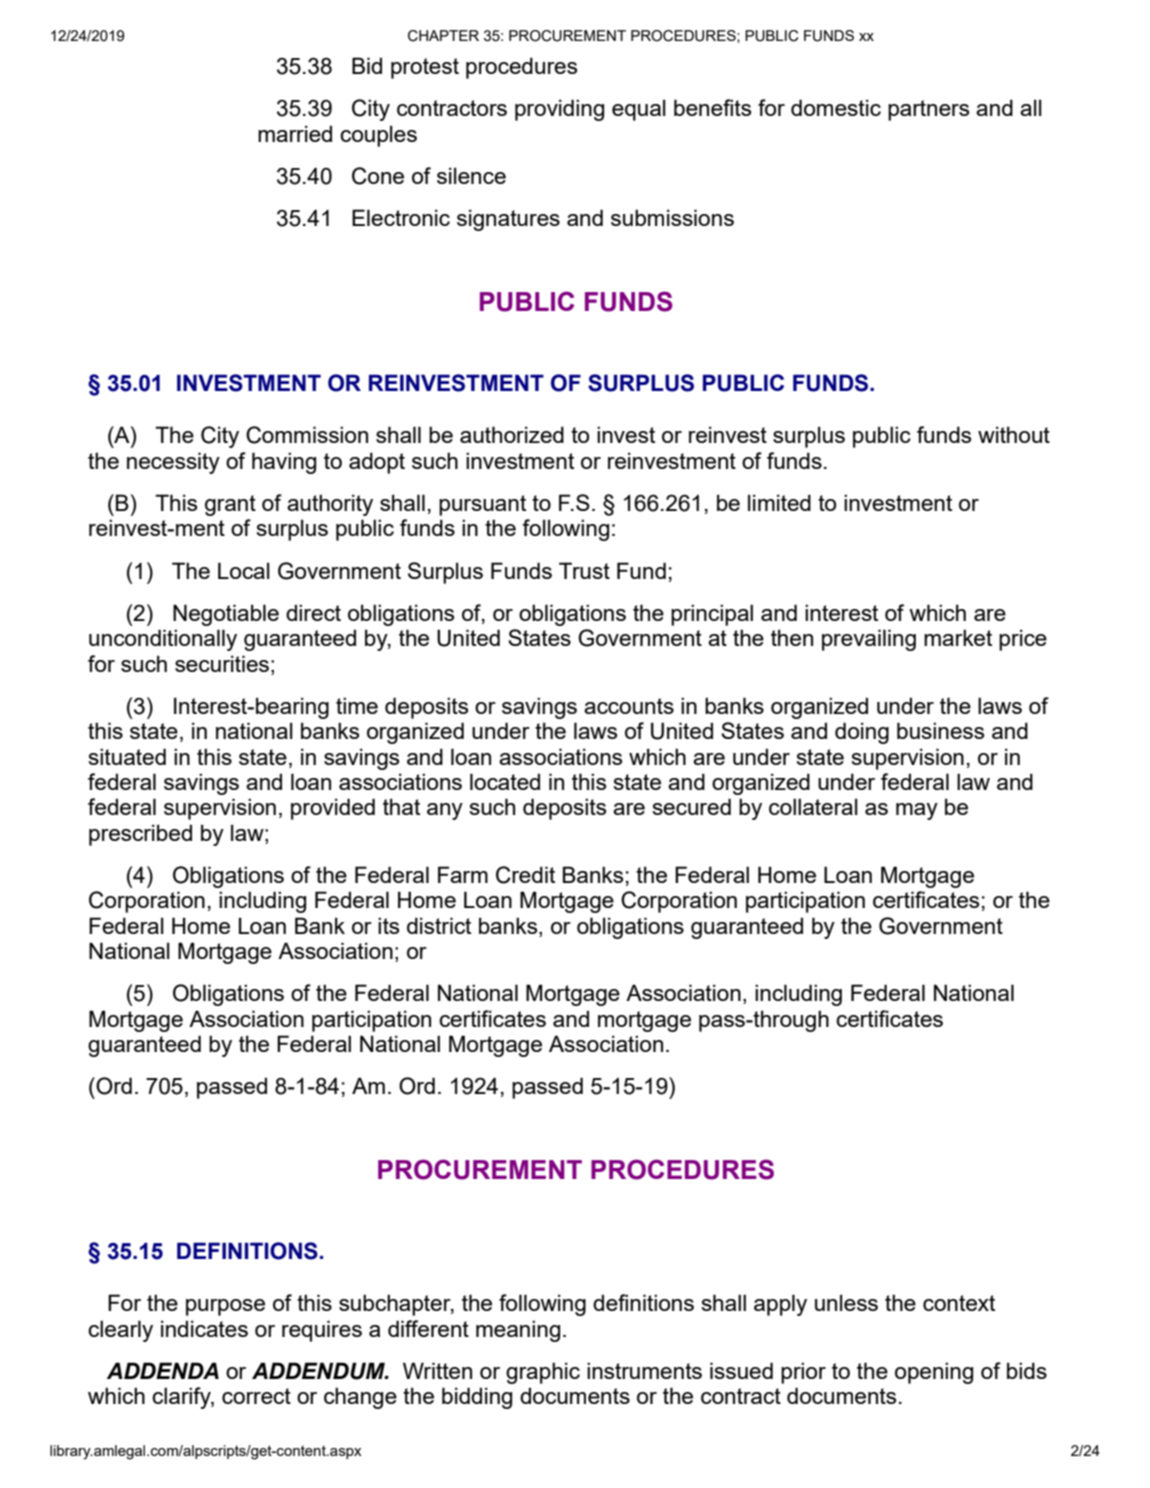 The width and height of the screenshot is (1150, 1488). I want to click on business, so click(940, 730).
